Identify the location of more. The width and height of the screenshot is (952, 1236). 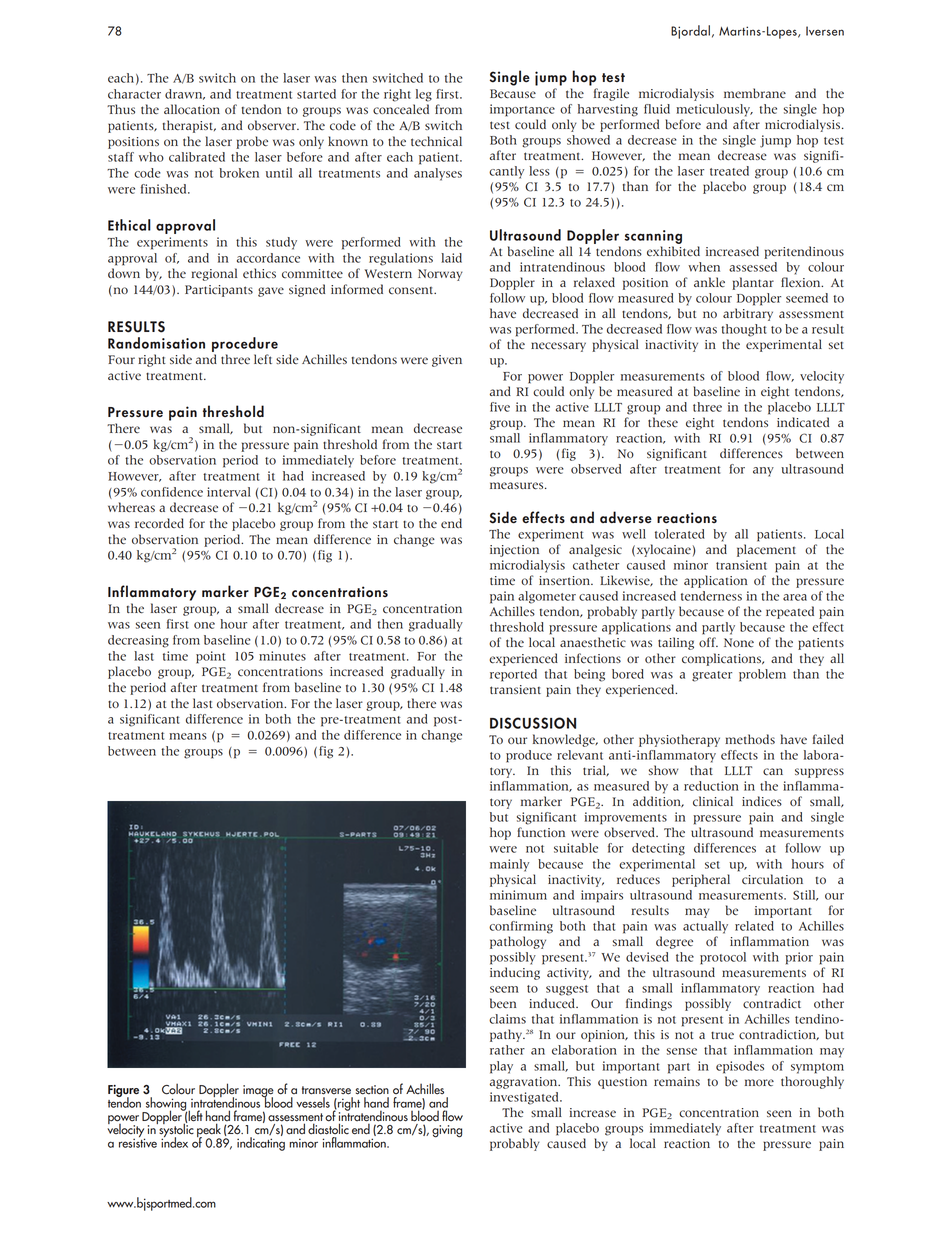
(759, 1082).
